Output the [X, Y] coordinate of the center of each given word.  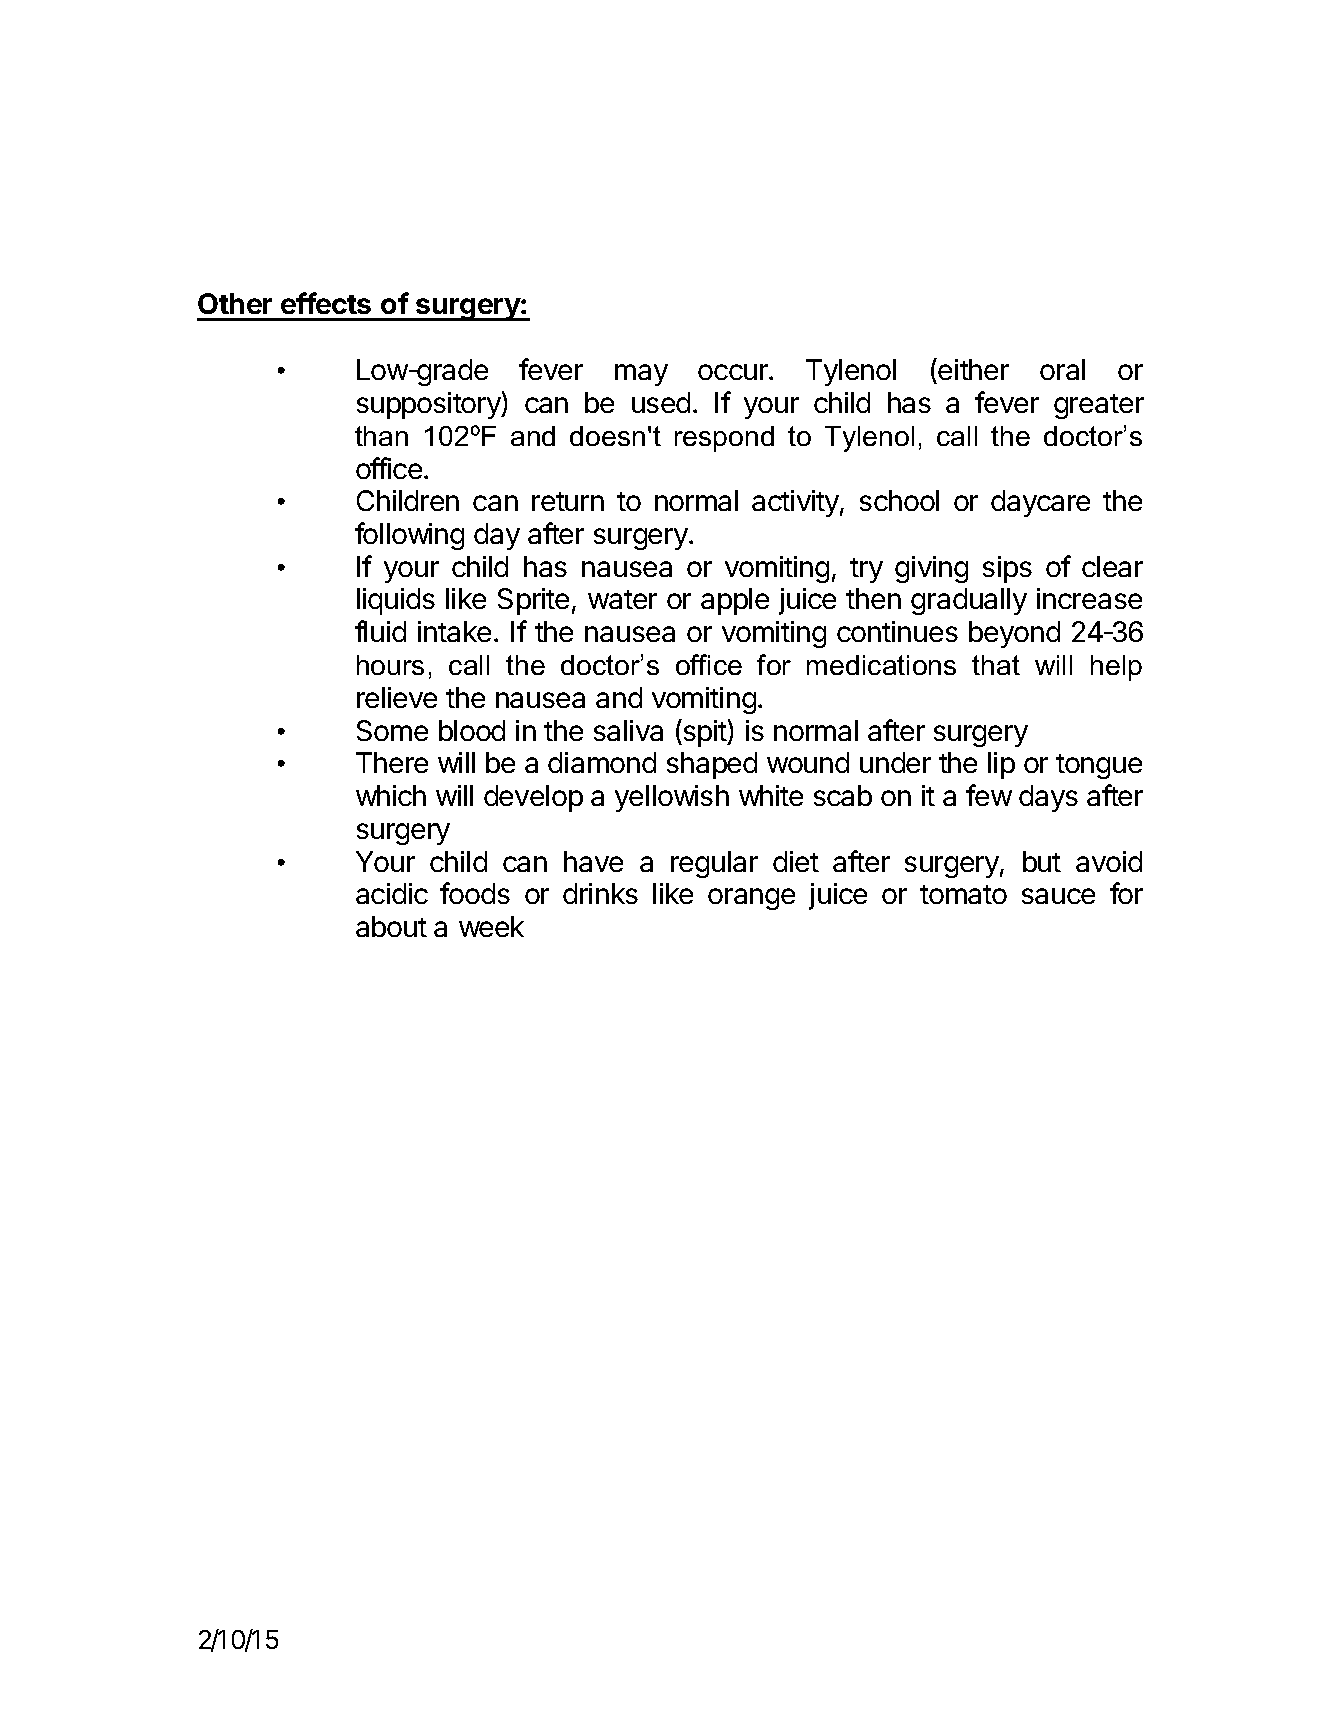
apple [735, 601]
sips [1007, 569]
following [409, 536]
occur [734, 372]
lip [1001, 765]
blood [472, 730]
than [381, 436]
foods [475, 893]
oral [1062, 369]
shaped [712, 765]
